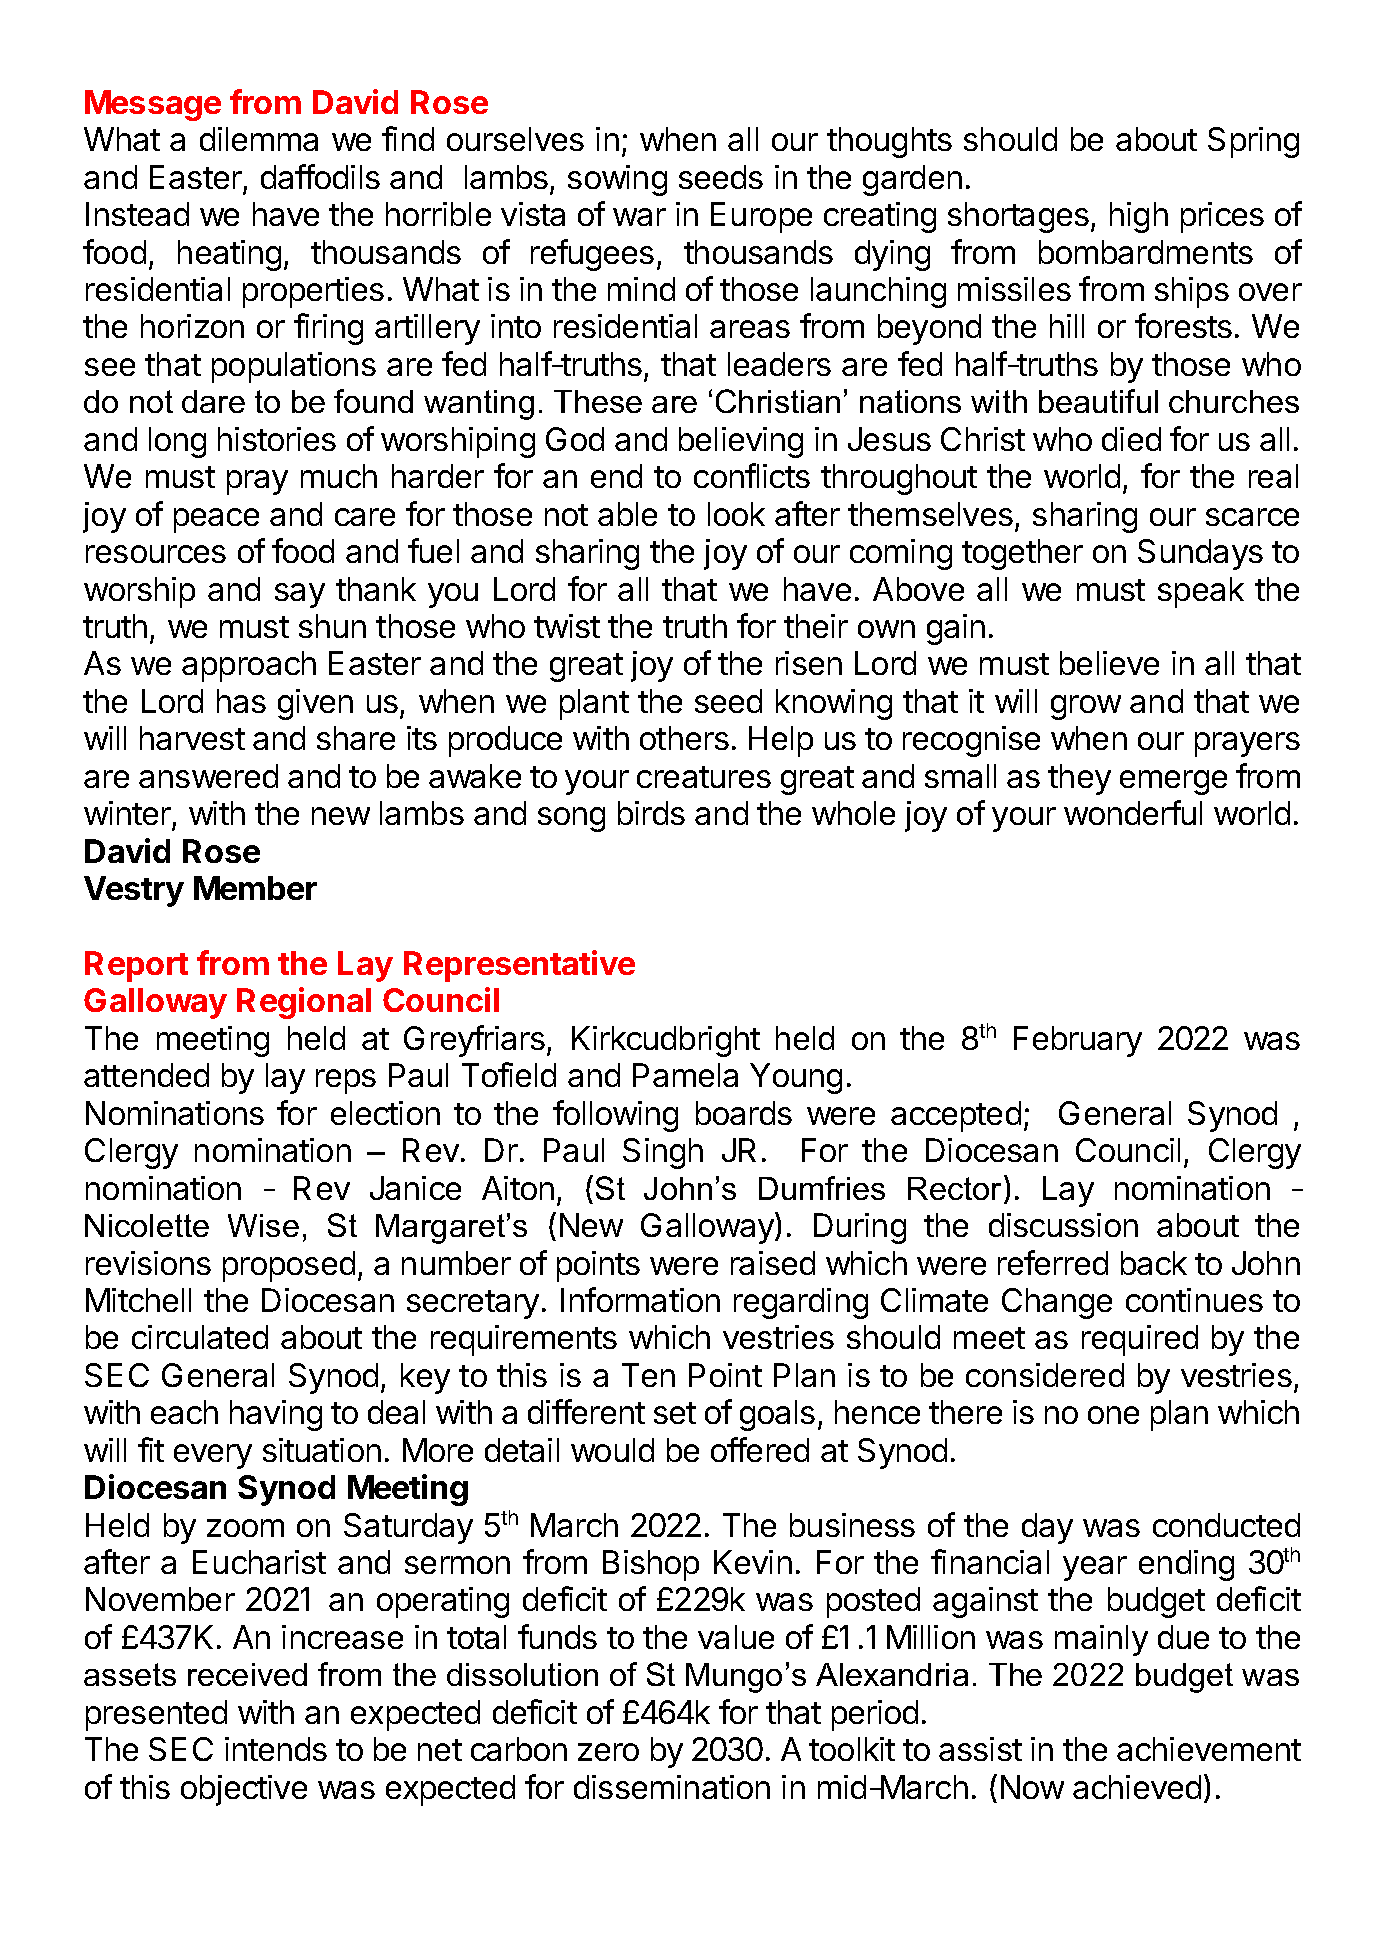 Image resolution: width=1385 pixels, height=1958 pixels. What do you see at coordinates (1137, 1787) in the screenshot?
I see `achieved` at bounding box center [1137, 1787].
